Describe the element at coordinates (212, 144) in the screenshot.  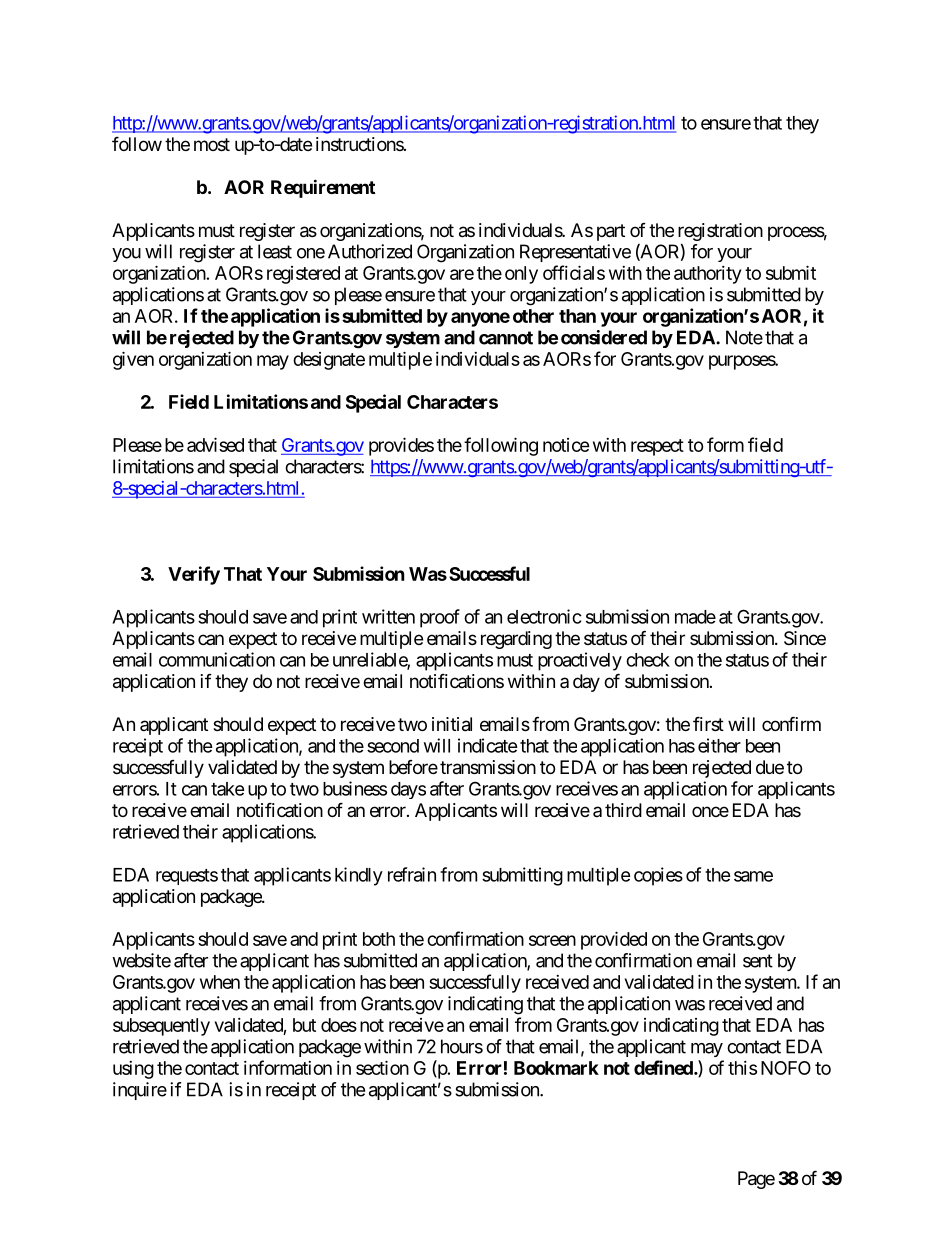
I see `most` at that location.
